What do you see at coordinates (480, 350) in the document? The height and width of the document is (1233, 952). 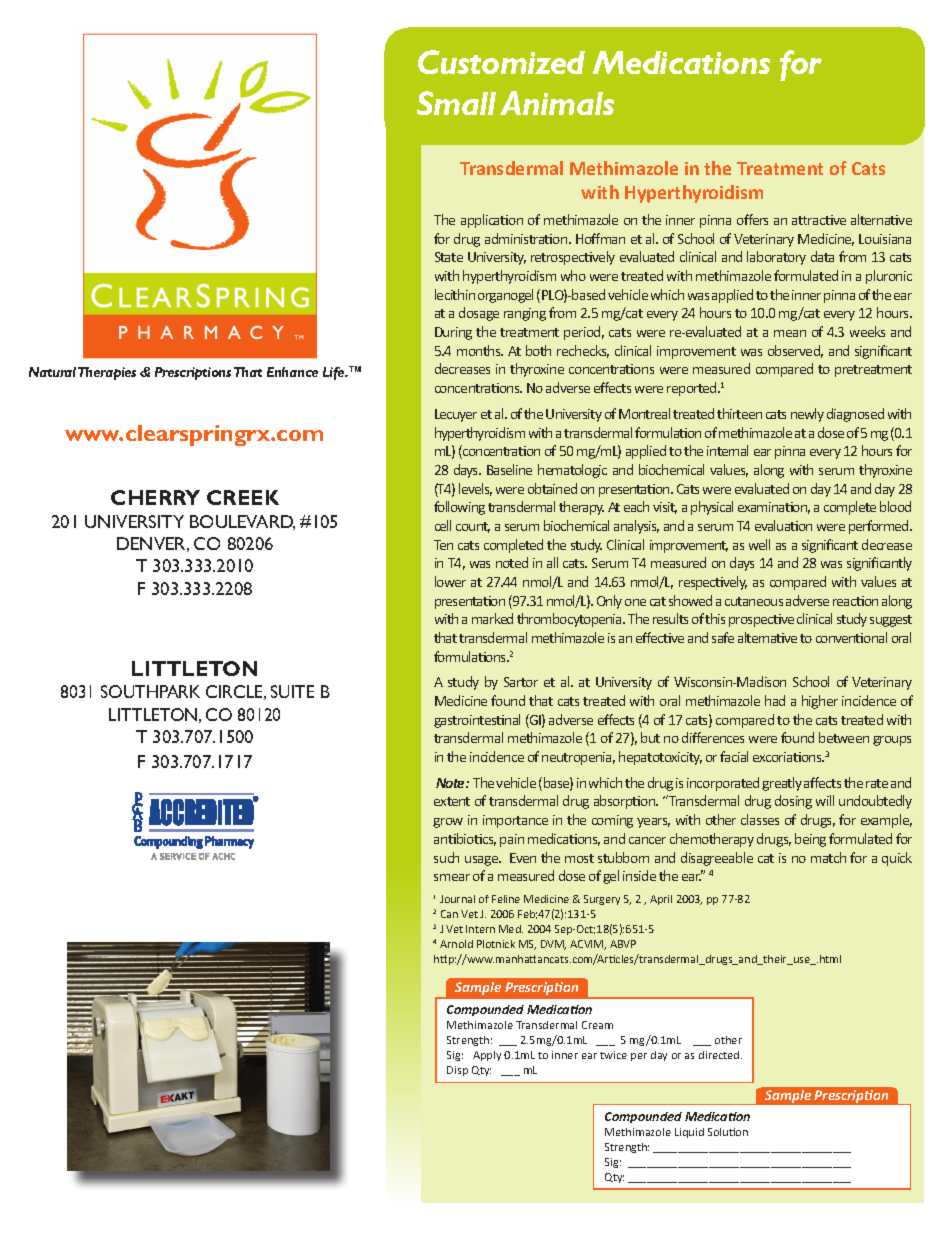 I see `months` at bounding box center [480, 350].
